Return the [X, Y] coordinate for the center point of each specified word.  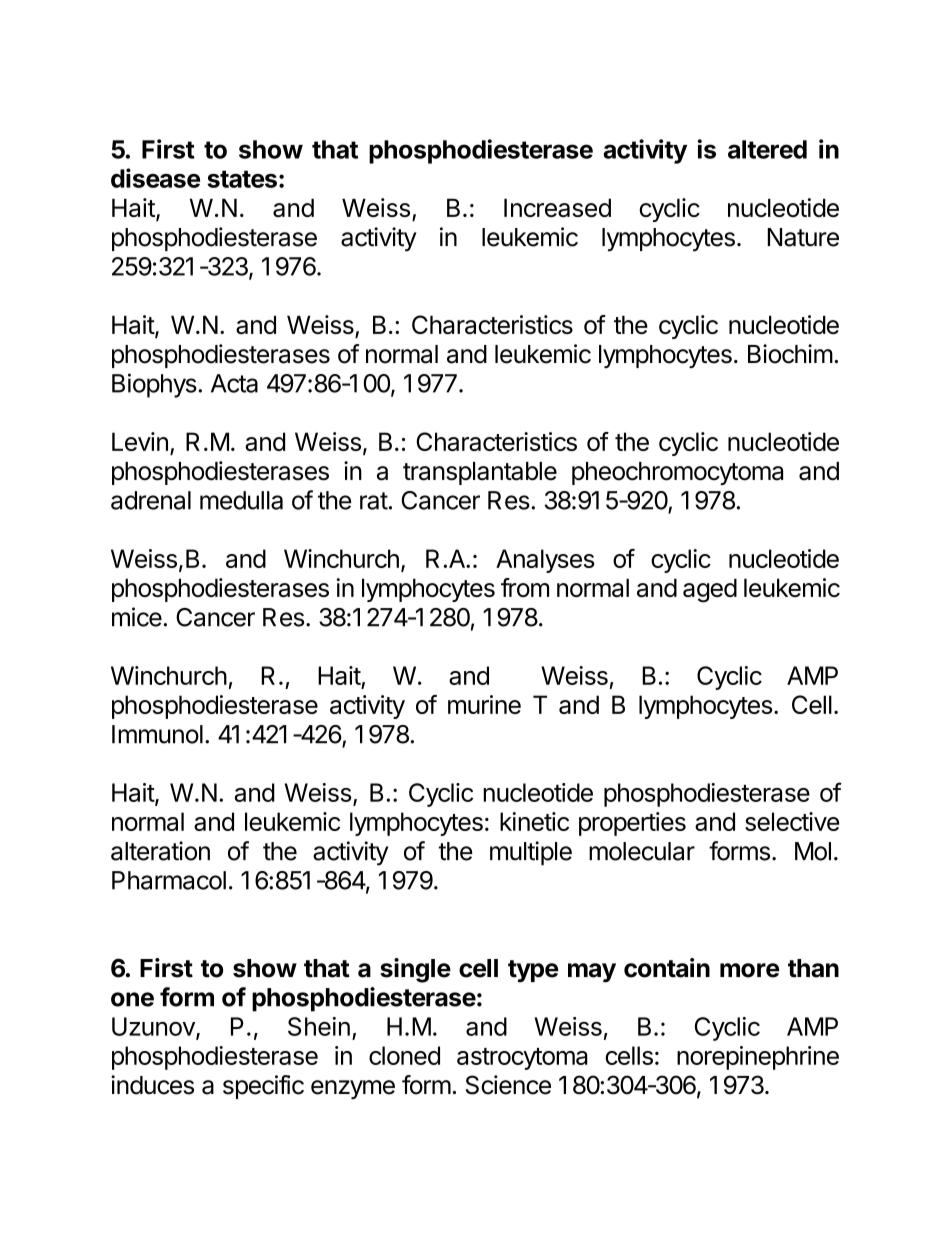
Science [508, 1085]
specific [263, 1087]
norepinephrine [758, 1058]
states [242, 179]
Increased [557, 207]
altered [767, 149]
